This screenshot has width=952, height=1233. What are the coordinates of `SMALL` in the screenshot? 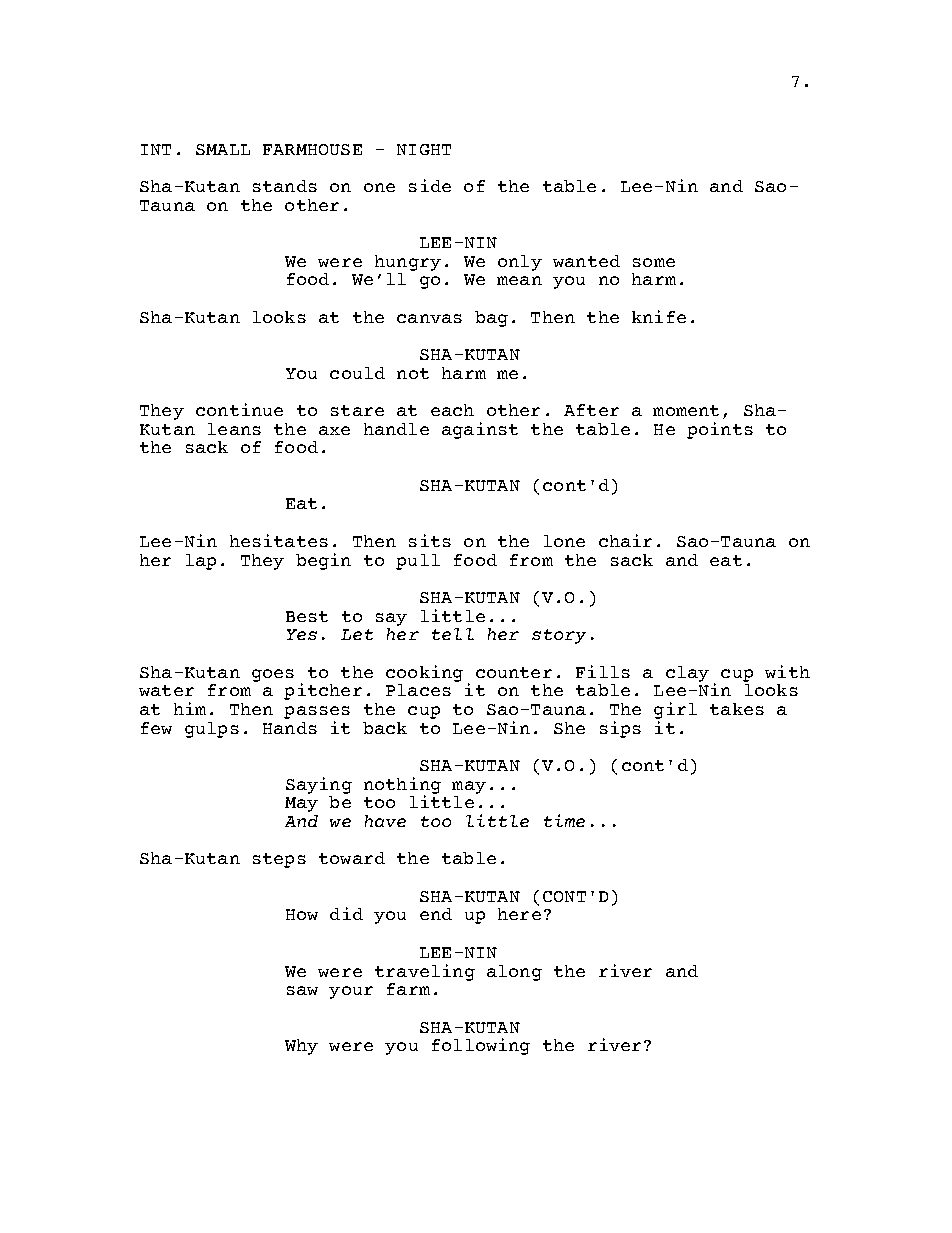 It's located at (223, 149).
